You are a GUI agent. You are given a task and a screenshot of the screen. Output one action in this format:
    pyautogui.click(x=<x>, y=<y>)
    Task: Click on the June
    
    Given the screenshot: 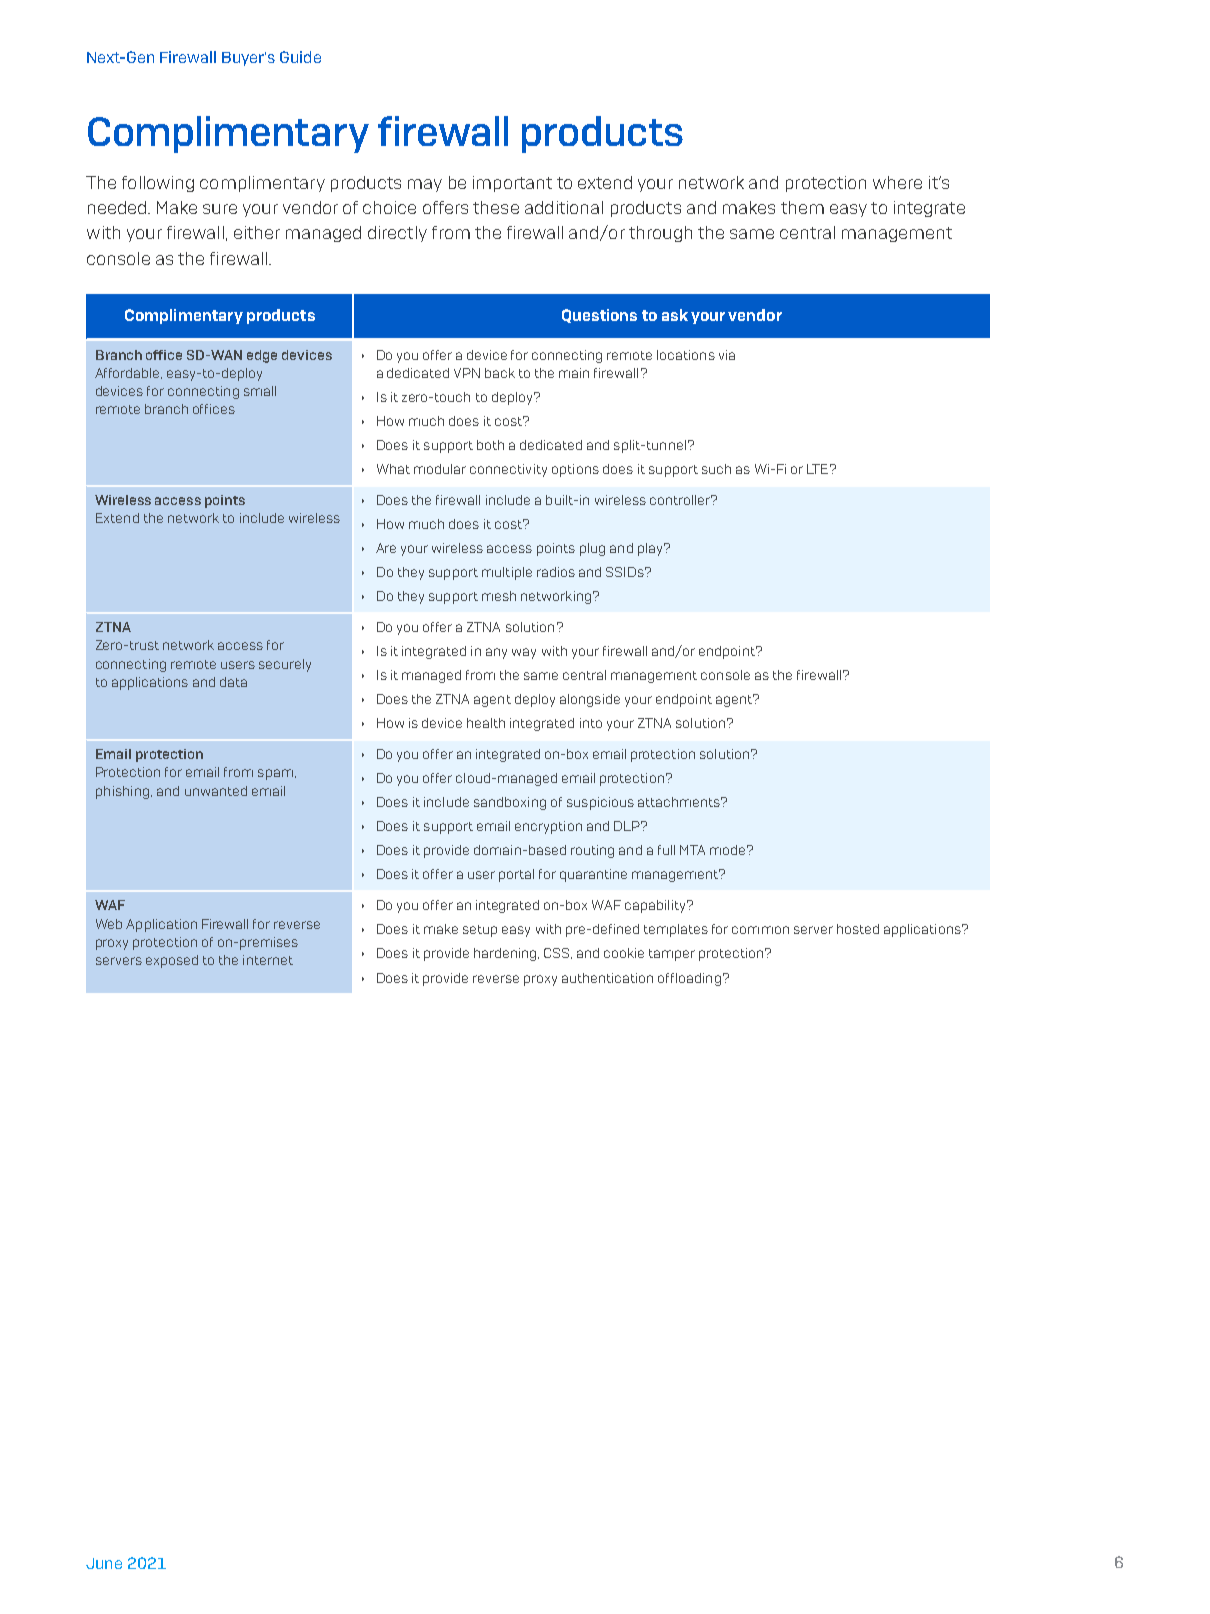 What is the action you would take?
    pyautogui.click(x=104, y=1563)
